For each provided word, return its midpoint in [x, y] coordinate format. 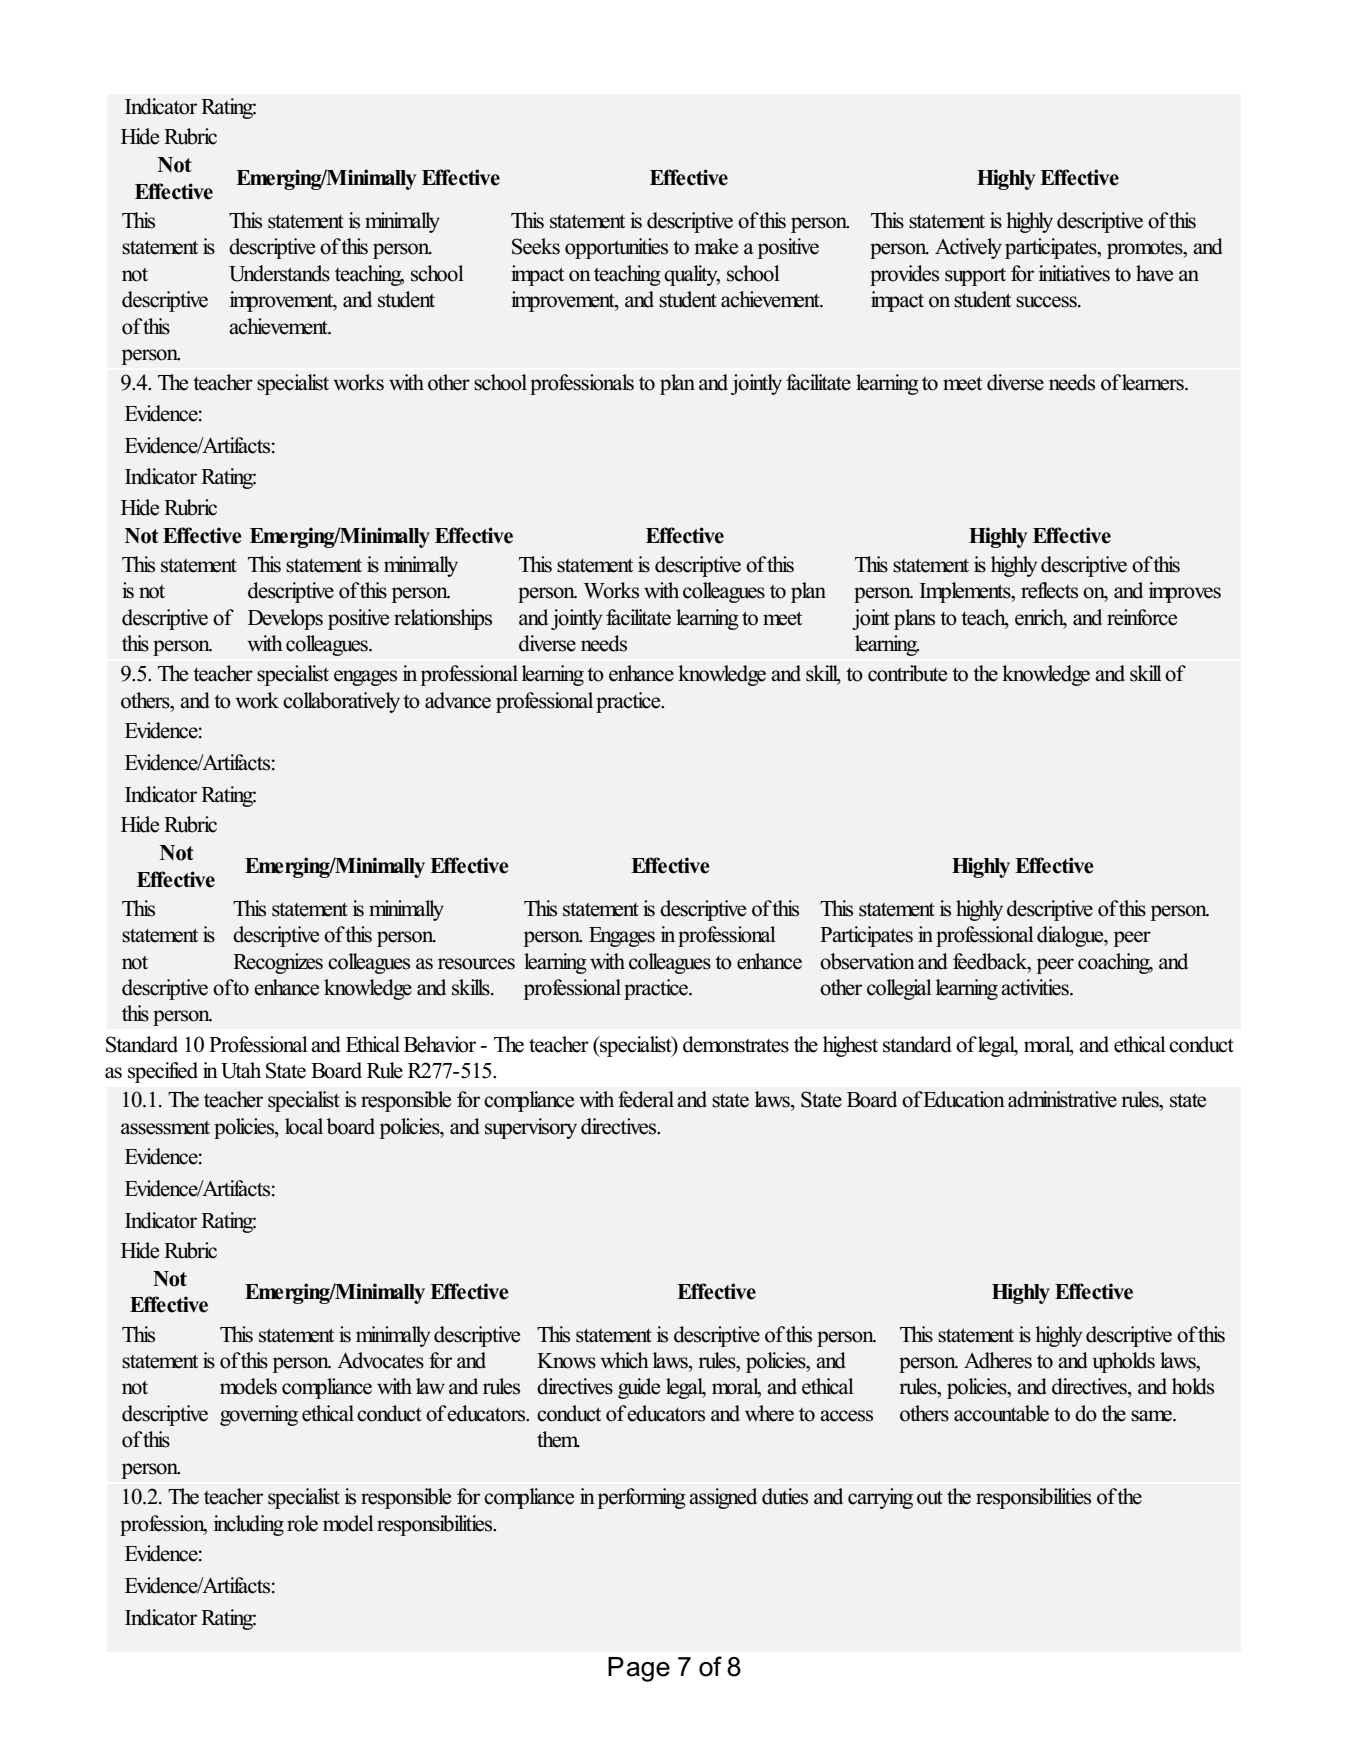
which [624, 1360]
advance [458, 700]
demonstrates [736, 1044]
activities [1036, 987]
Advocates [380, 1360]
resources [476, 964]
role [302, 1523]
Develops [285, 619]
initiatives [1074, 273]
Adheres [998, 1360]
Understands [279, 273]
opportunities [616, 248]
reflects [1049, 590]
